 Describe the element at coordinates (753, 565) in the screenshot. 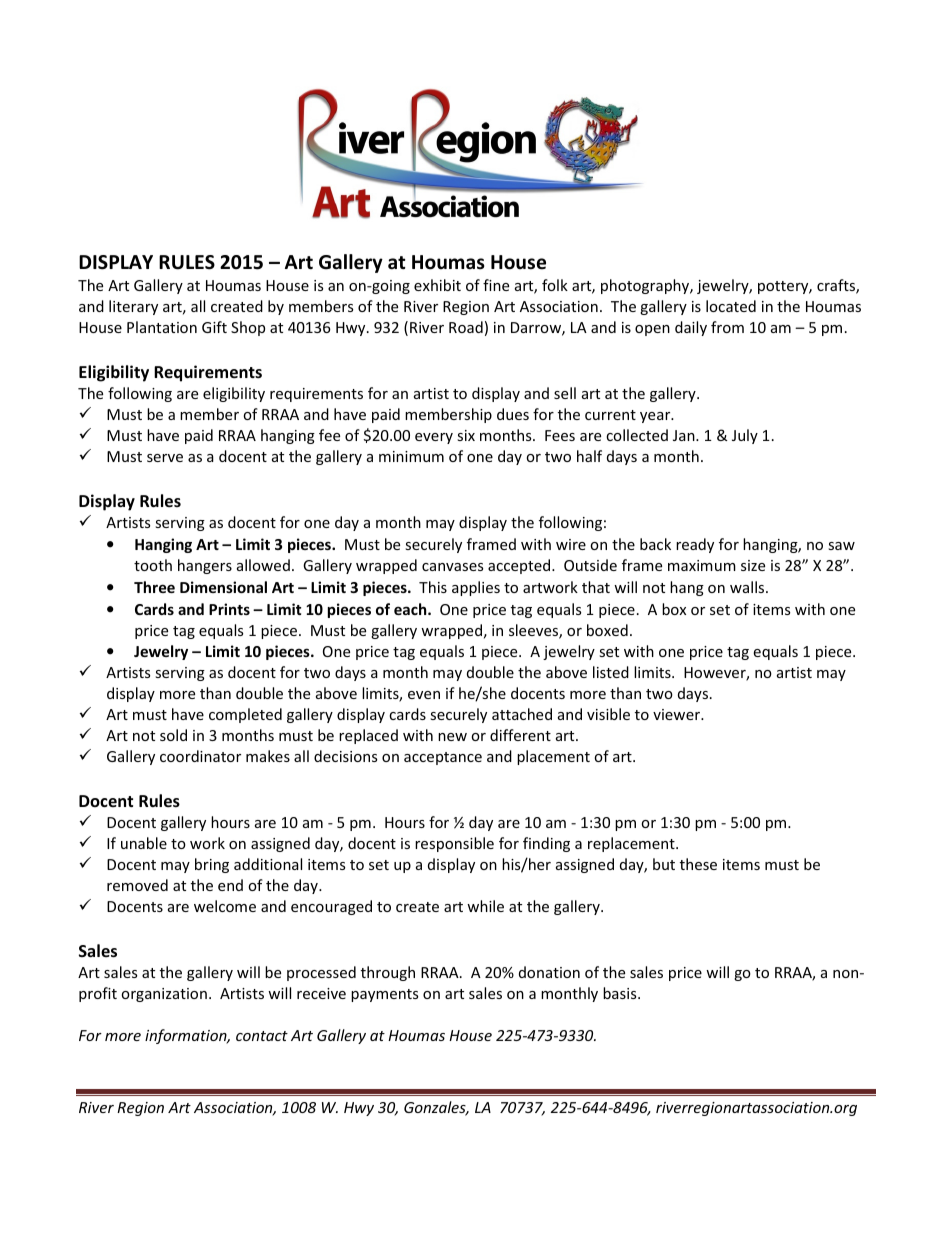

I see `size` at that location.
